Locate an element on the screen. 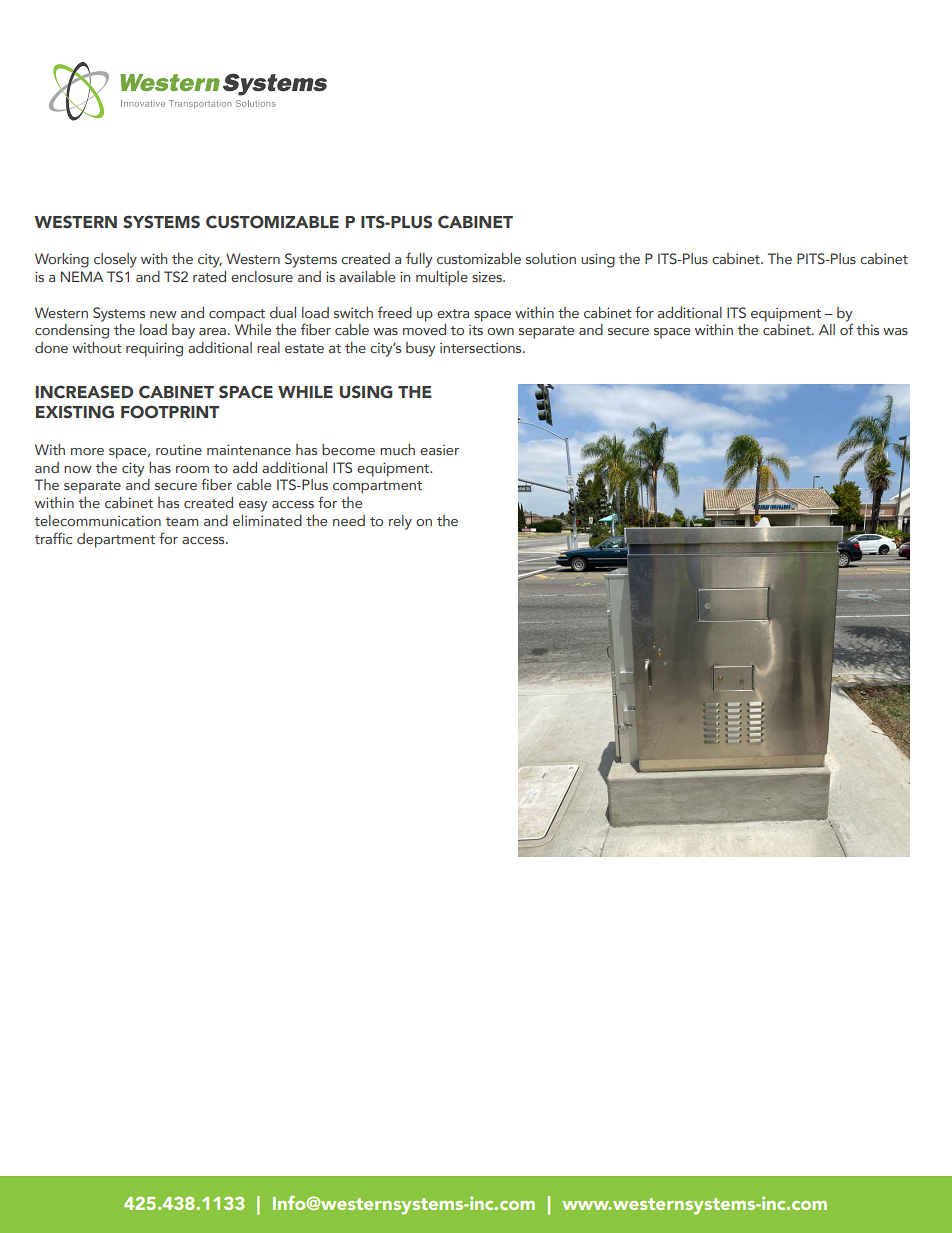 Image resolution: width=952 pixels, height=1233 pixels. solution is located at coordinates (551, 258).
